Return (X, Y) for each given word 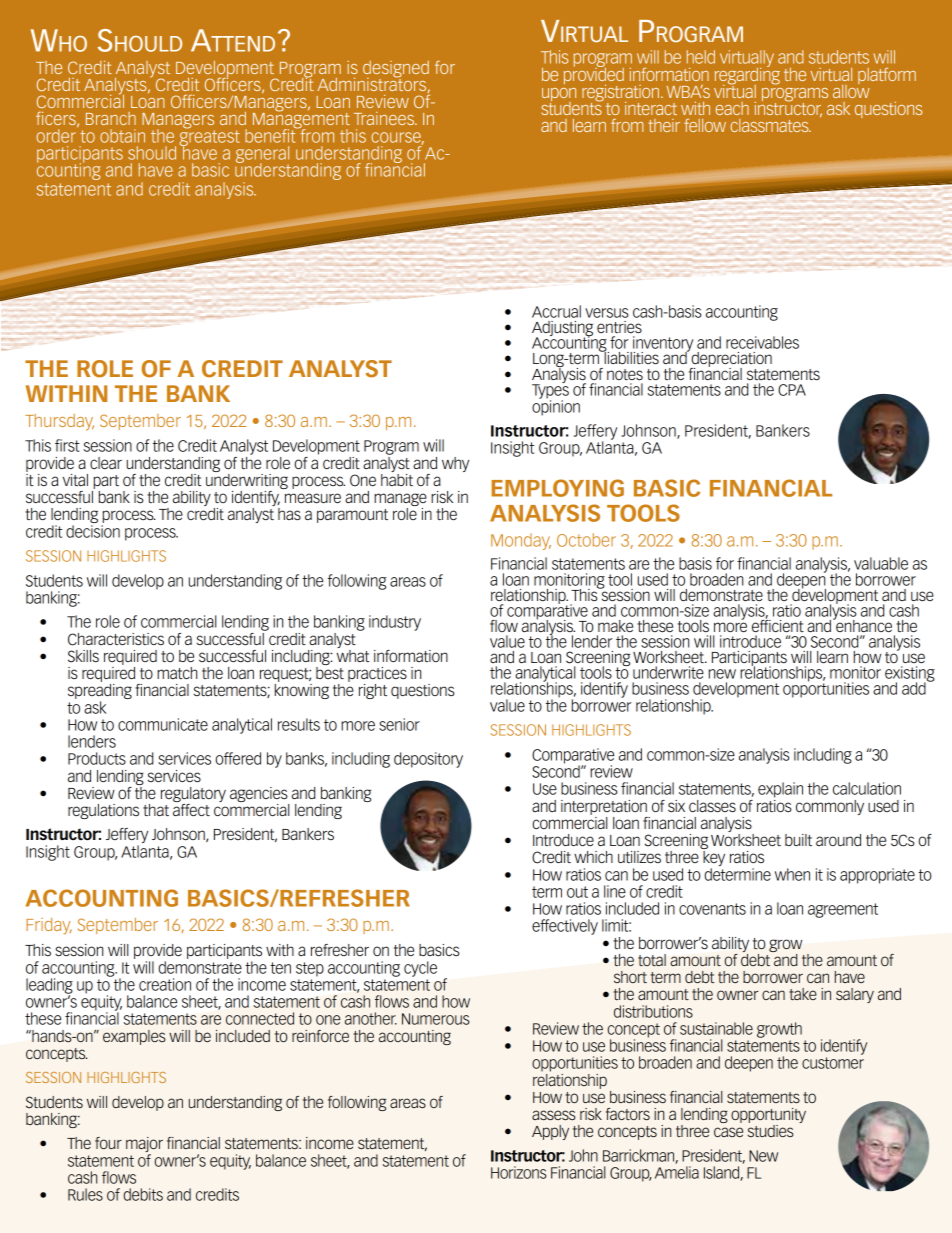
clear (106, 463)
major (144, 1146)
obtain (122, 136)
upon (559, 96)
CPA (792, 390)
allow (851, 90)
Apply (550, 1132)
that (156, 810)
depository (428, 760)
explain (780, 790)
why (455, 464)
